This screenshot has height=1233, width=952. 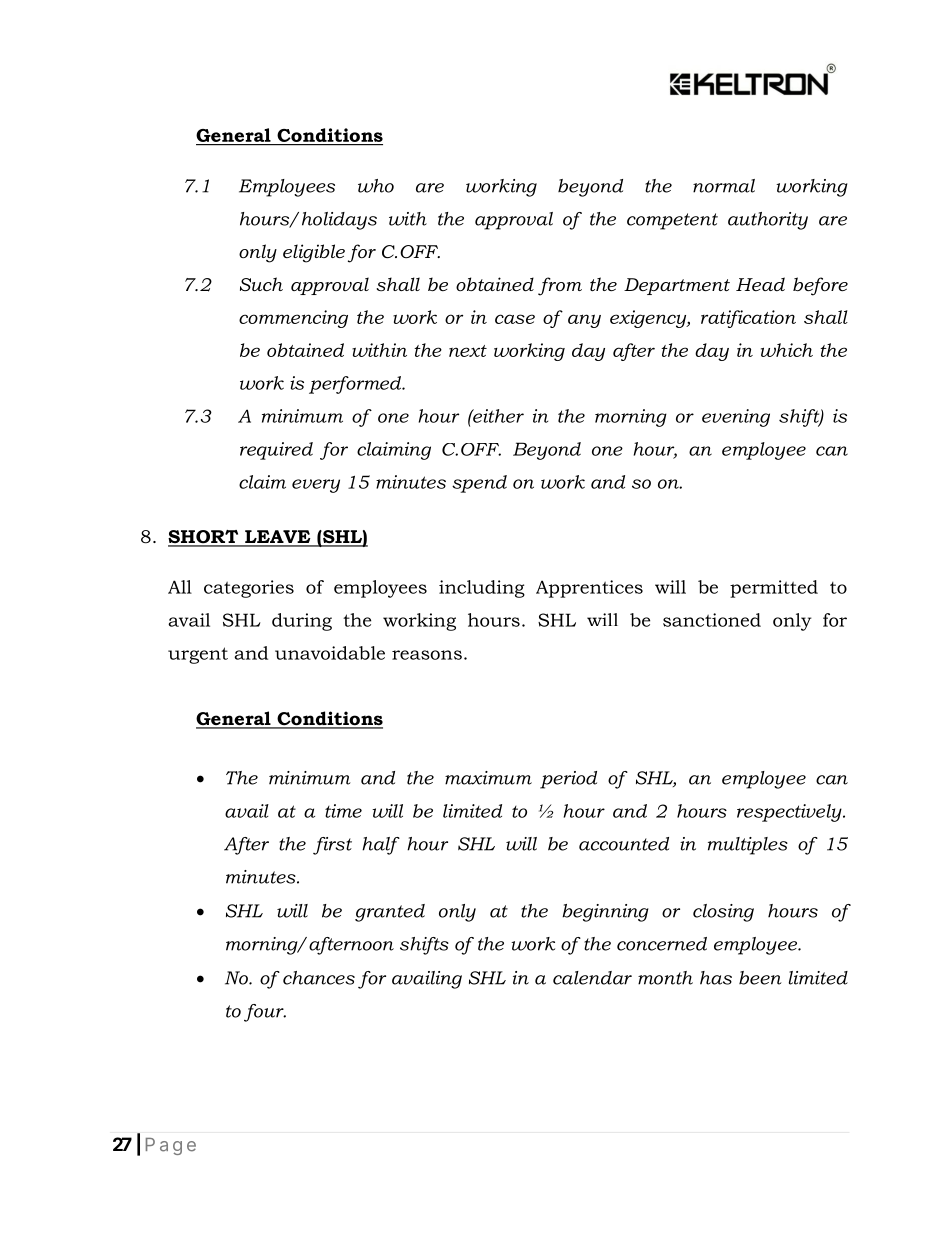 I want to click on beginning, so click(x=605, y=913).
